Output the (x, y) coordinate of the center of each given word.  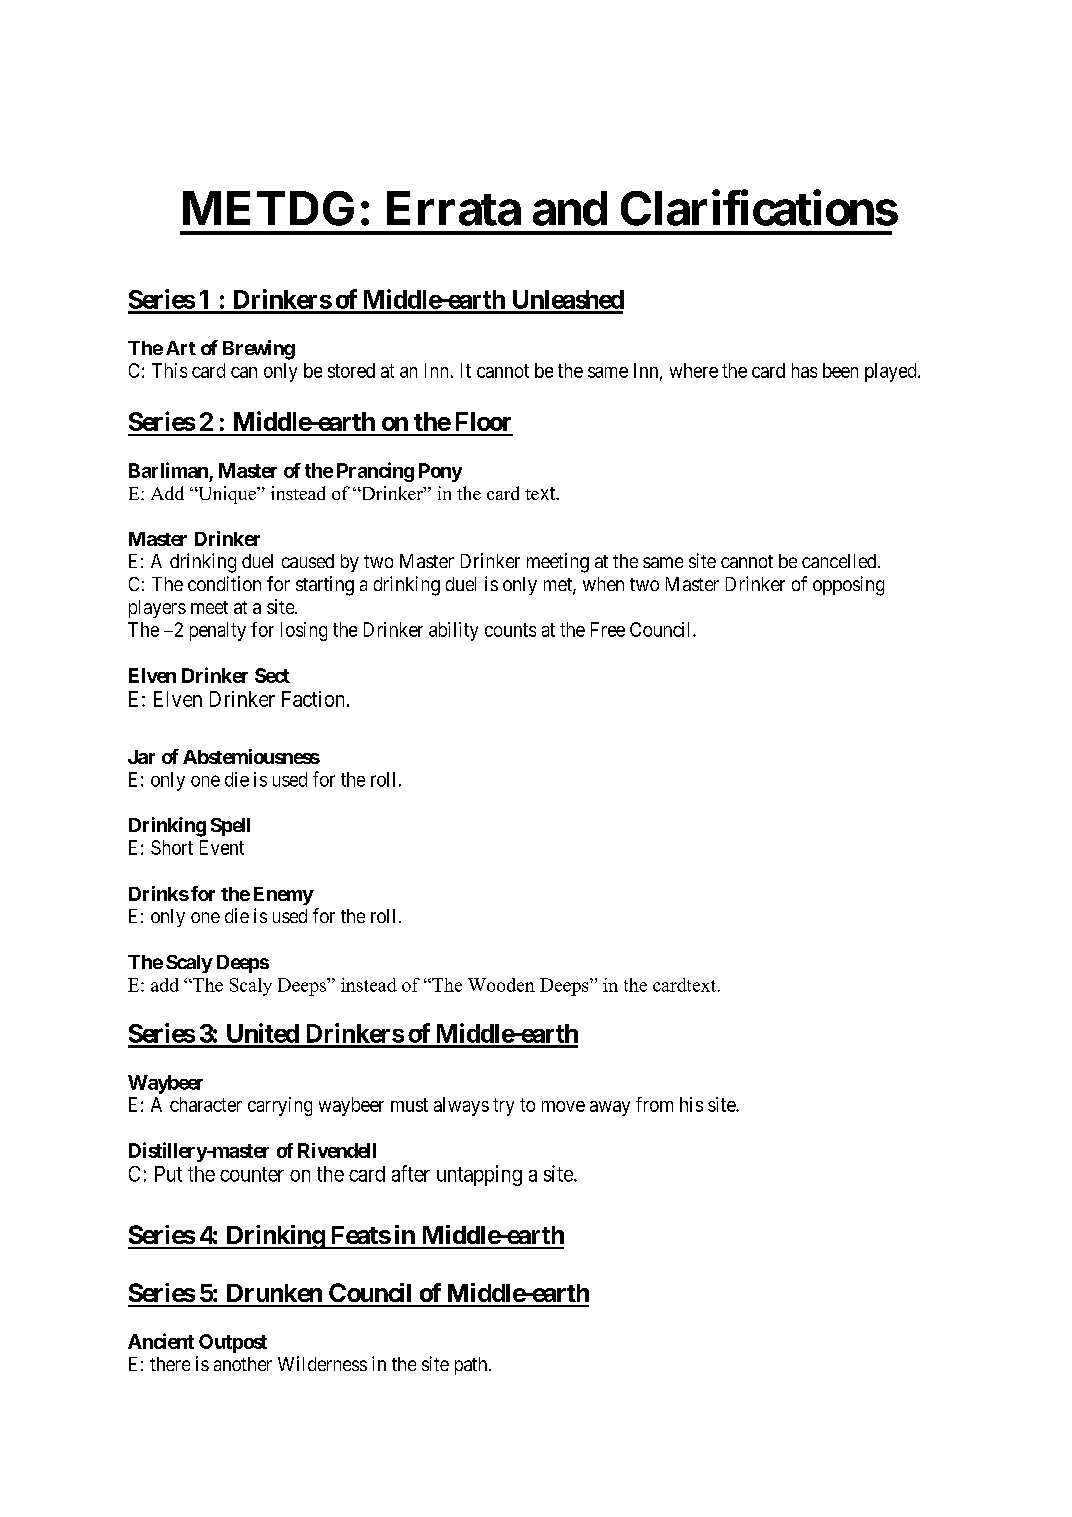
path (472, 1366)
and (570, 208)
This (169, 370)
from (654, 1104)
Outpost (233, 1343)
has (804, 370)
